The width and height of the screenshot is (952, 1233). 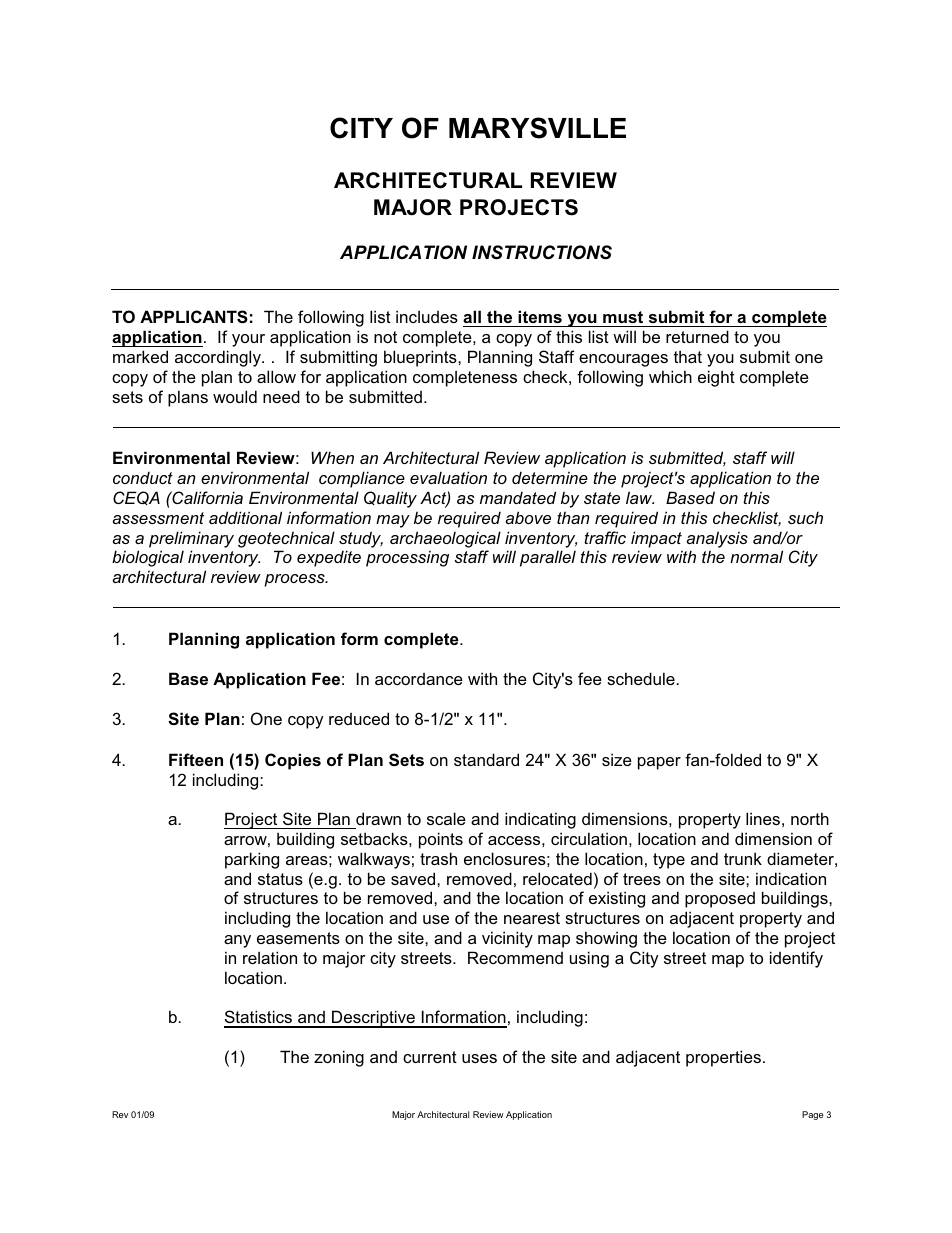 I want to click on APPLICANTS, so click(x=194, y=317).
